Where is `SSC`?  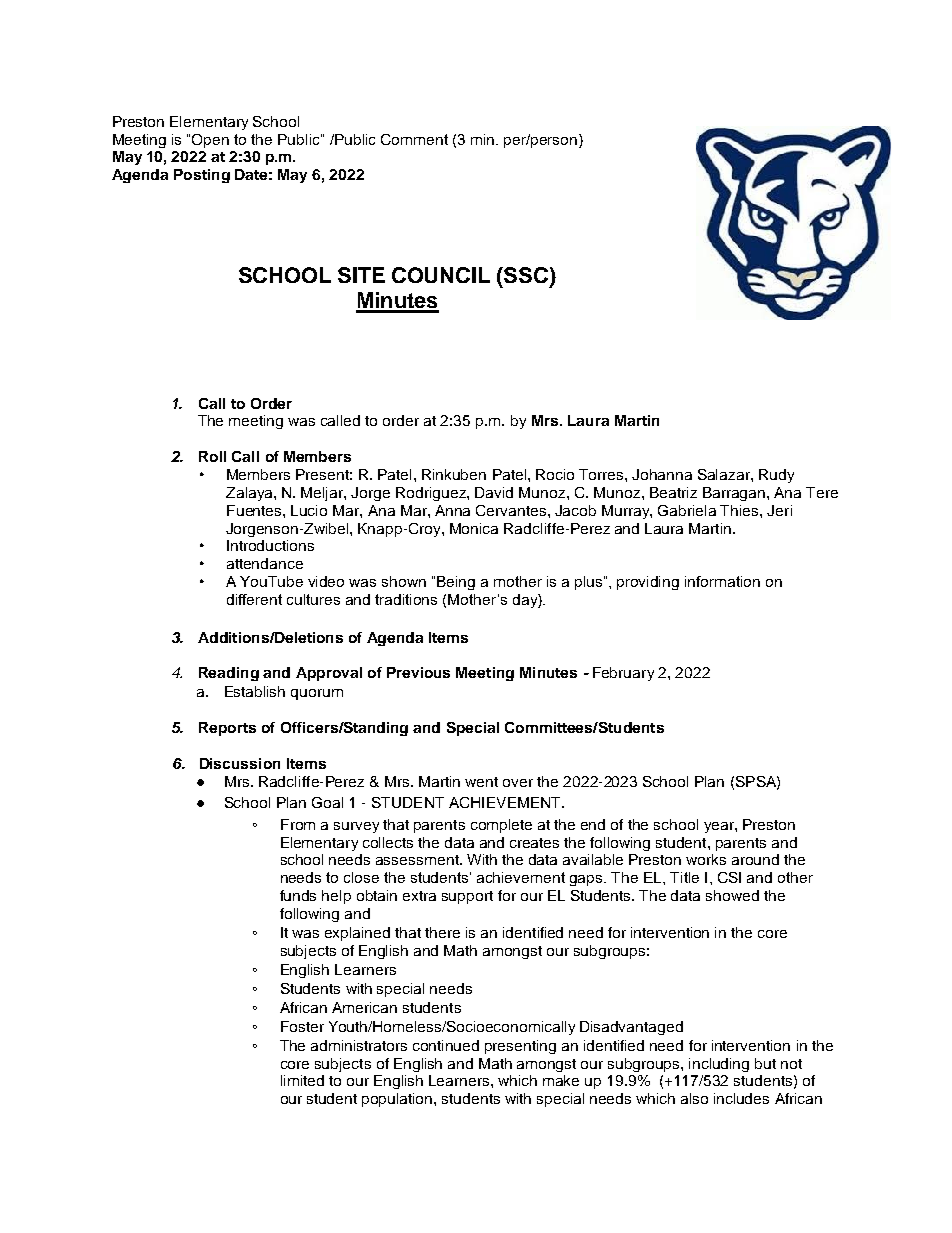
SSC is located at coordinates (527, 276).
